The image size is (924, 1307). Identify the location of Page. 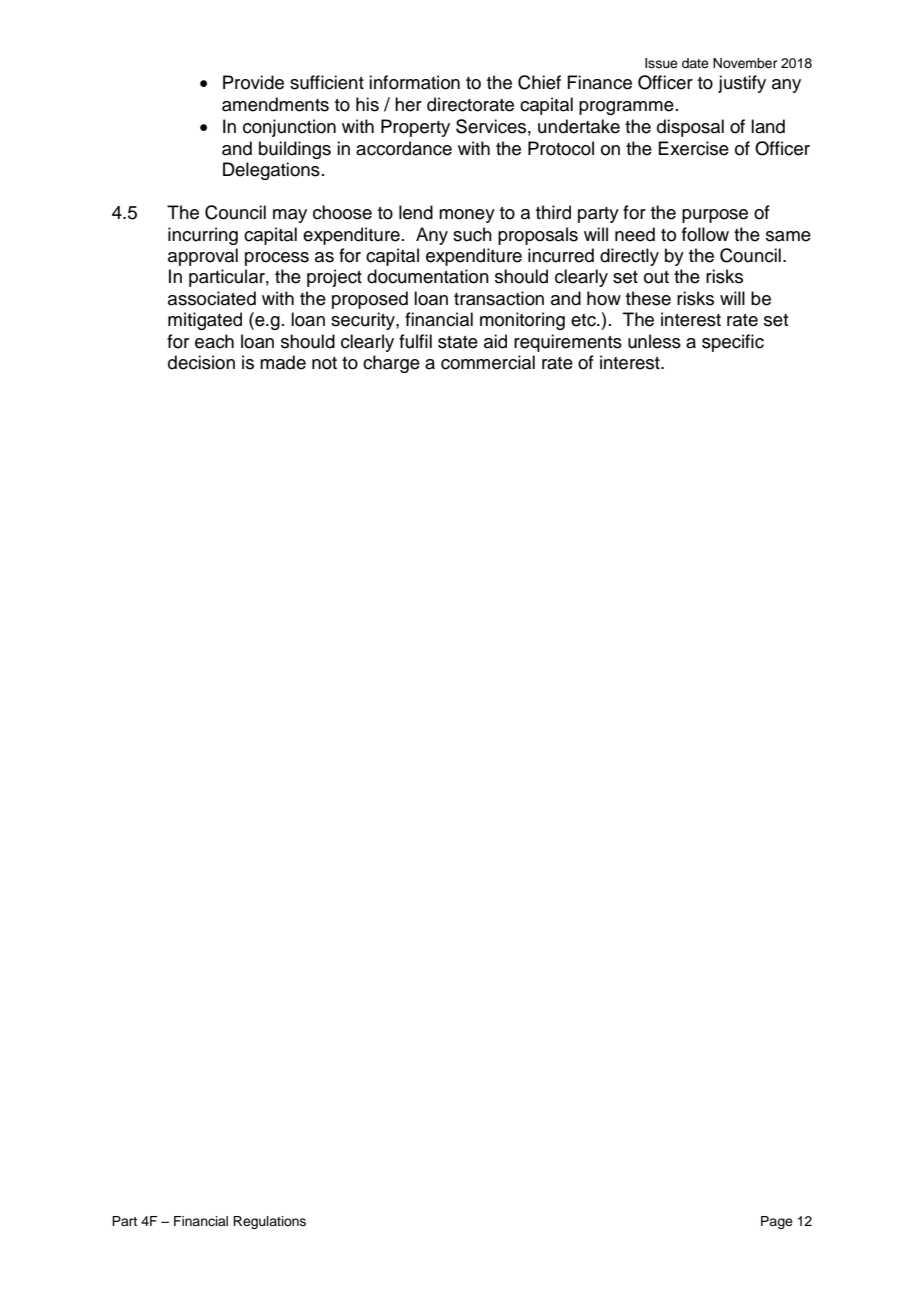
(777, 1222).
